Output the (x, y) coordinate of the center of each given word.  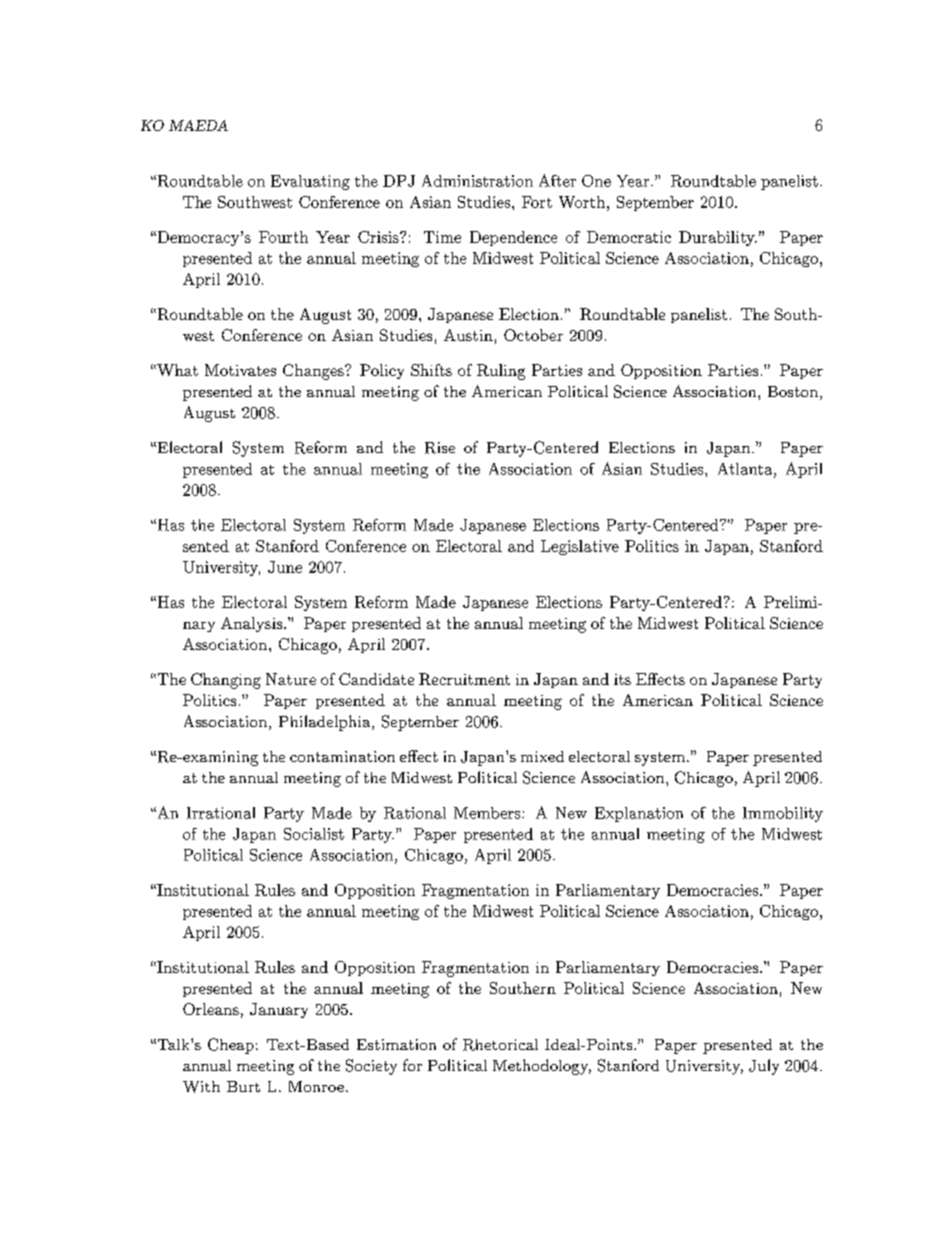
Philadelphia (326, 723)
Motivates (240, 370)
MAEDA (198, 125)
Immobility (783, 814)
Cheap (231, 1046)
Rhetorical (500, 1045)
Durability (718, 238)
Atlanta (745, 469)
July (764, 1067)
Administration (477, 181)
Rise (440, 448)
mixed (542, 756)
